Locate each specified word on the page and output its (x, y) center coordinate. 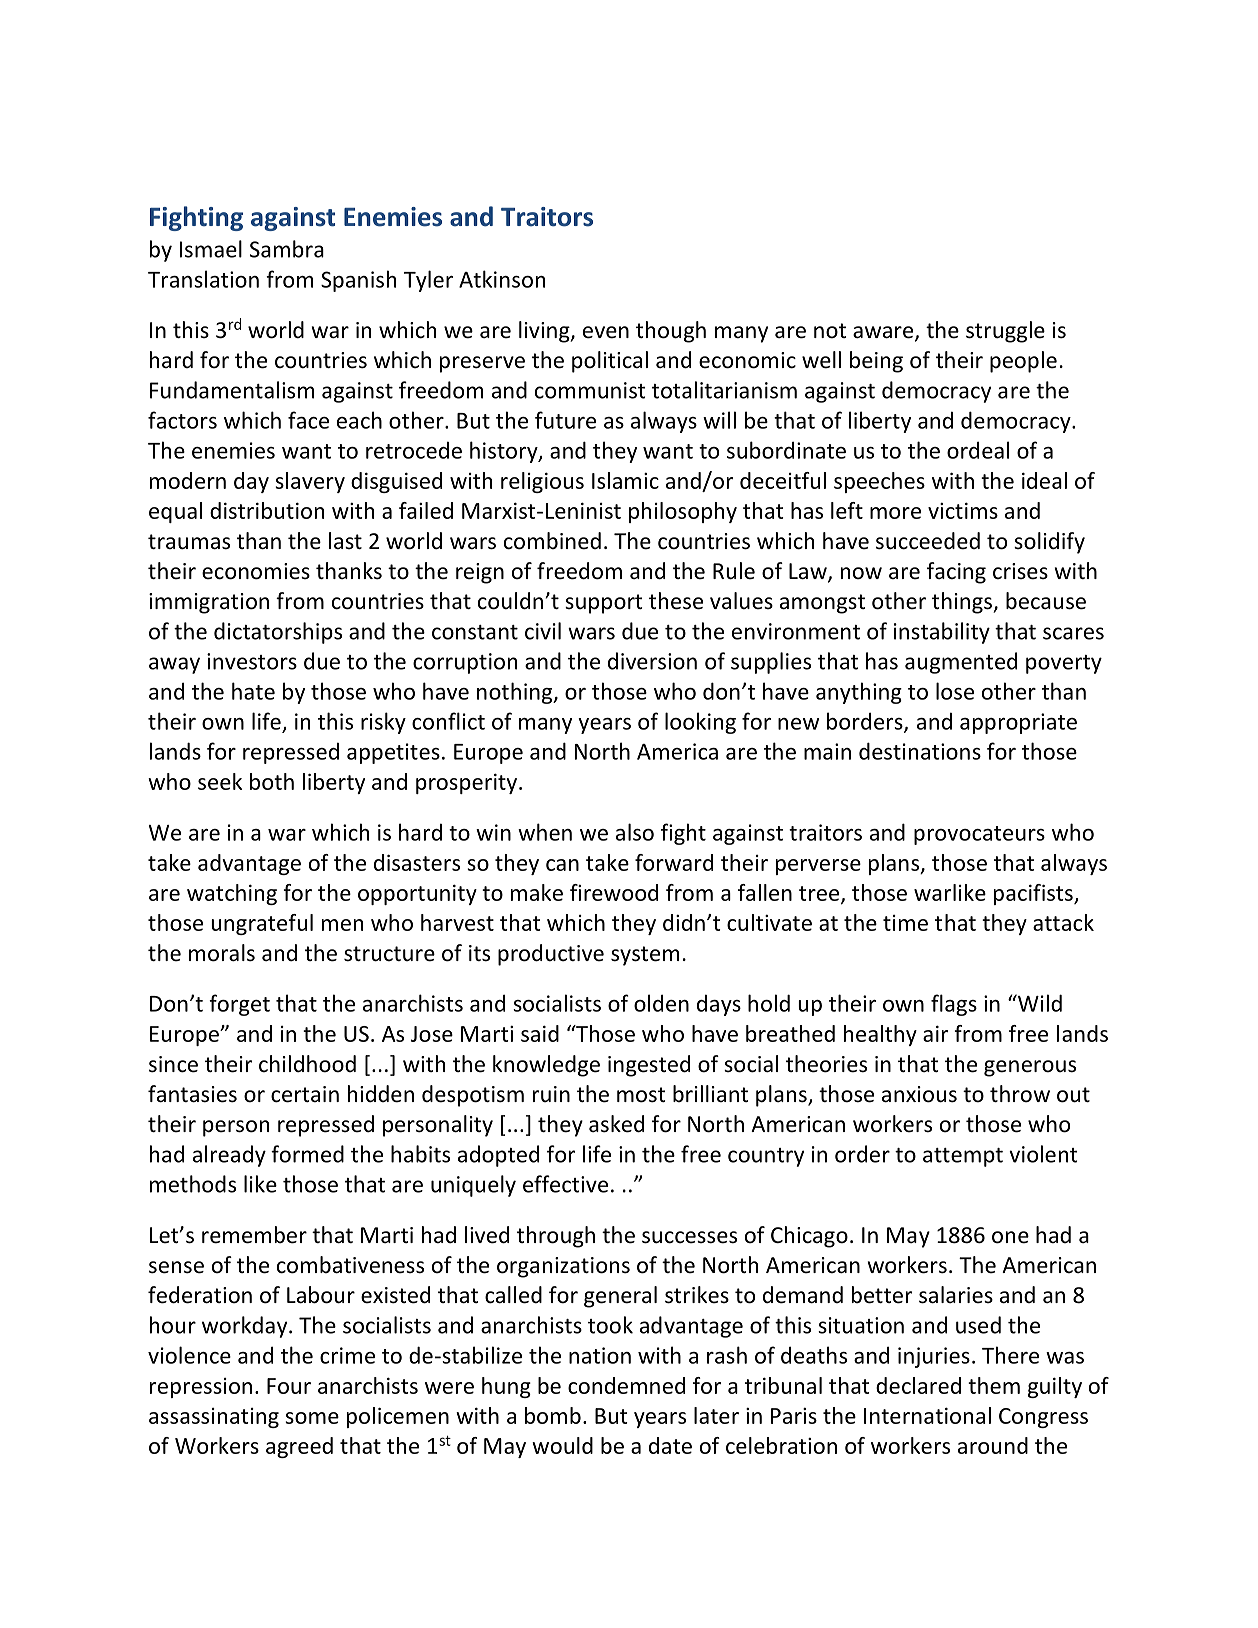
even (606, 332)
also (635, 832)
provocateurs (979, 835)
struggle (1005, 332)
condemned (626, 1385)
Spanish (358, 281)
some (312, 1418)
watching (232, 894)
